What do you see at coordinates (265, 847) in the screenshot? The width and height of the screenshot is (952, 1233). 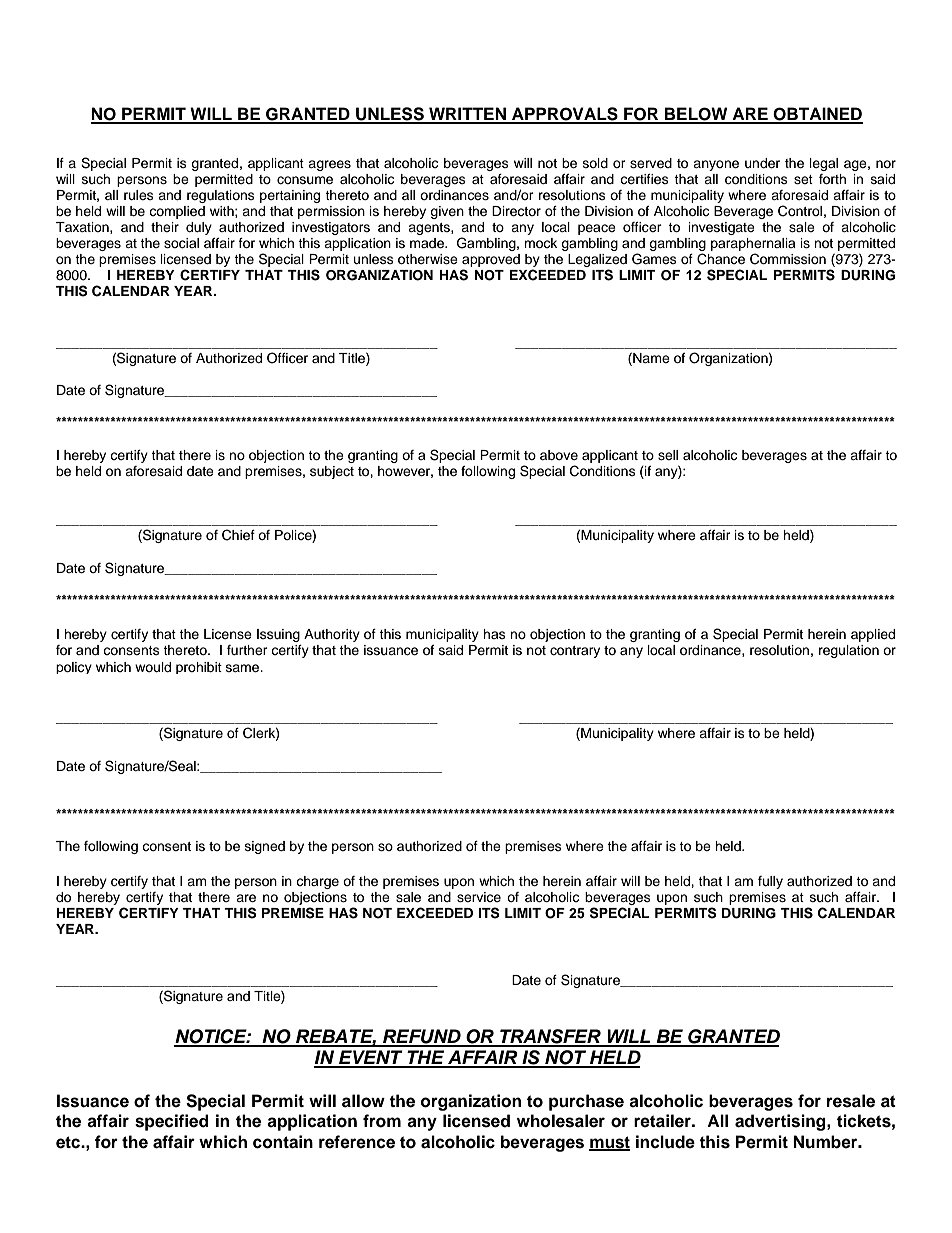 I see `signed` at bounding box center [265, 847].
